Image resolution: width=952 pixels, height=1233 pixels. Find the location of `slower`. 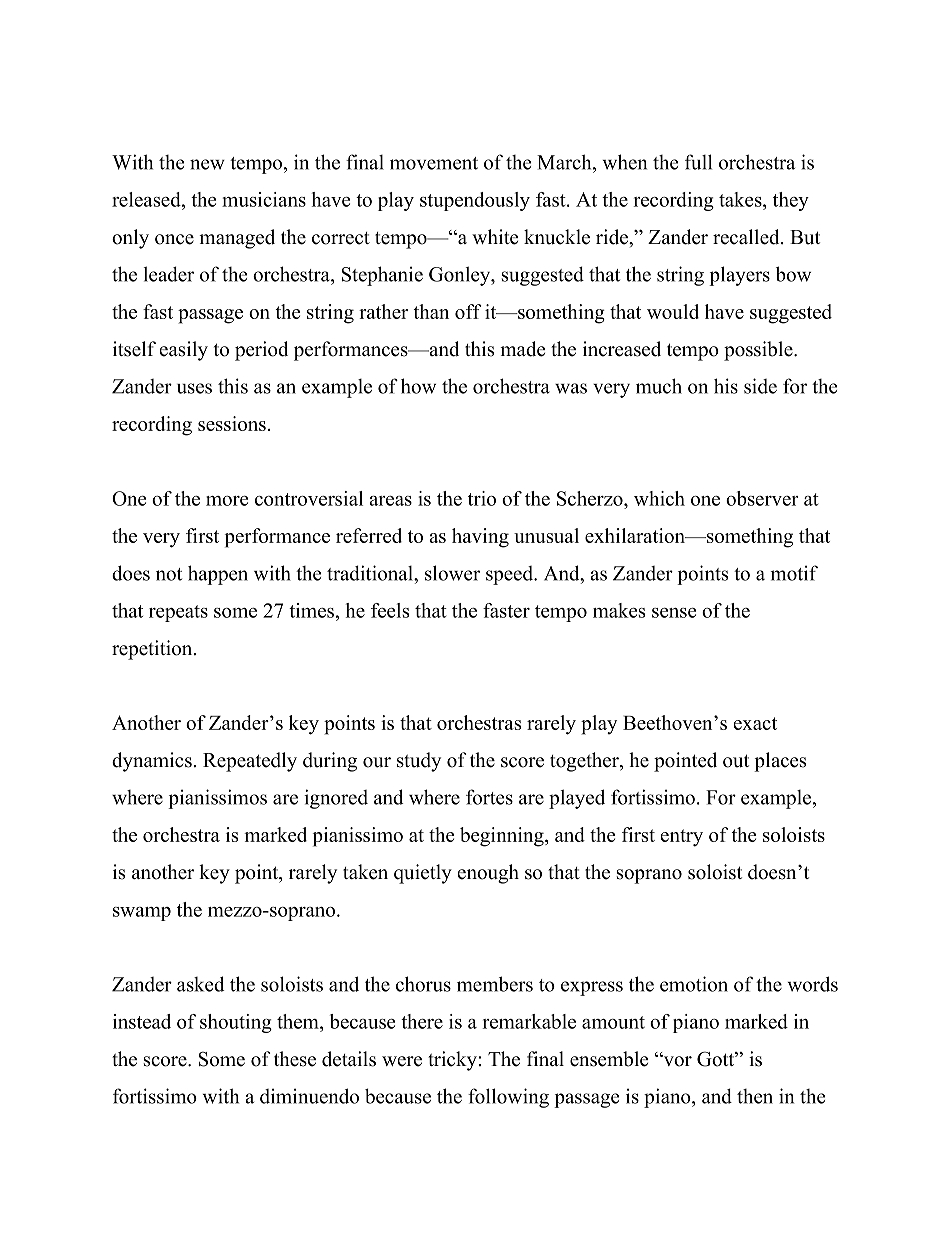

slower is located at coordinates (452, 573).
